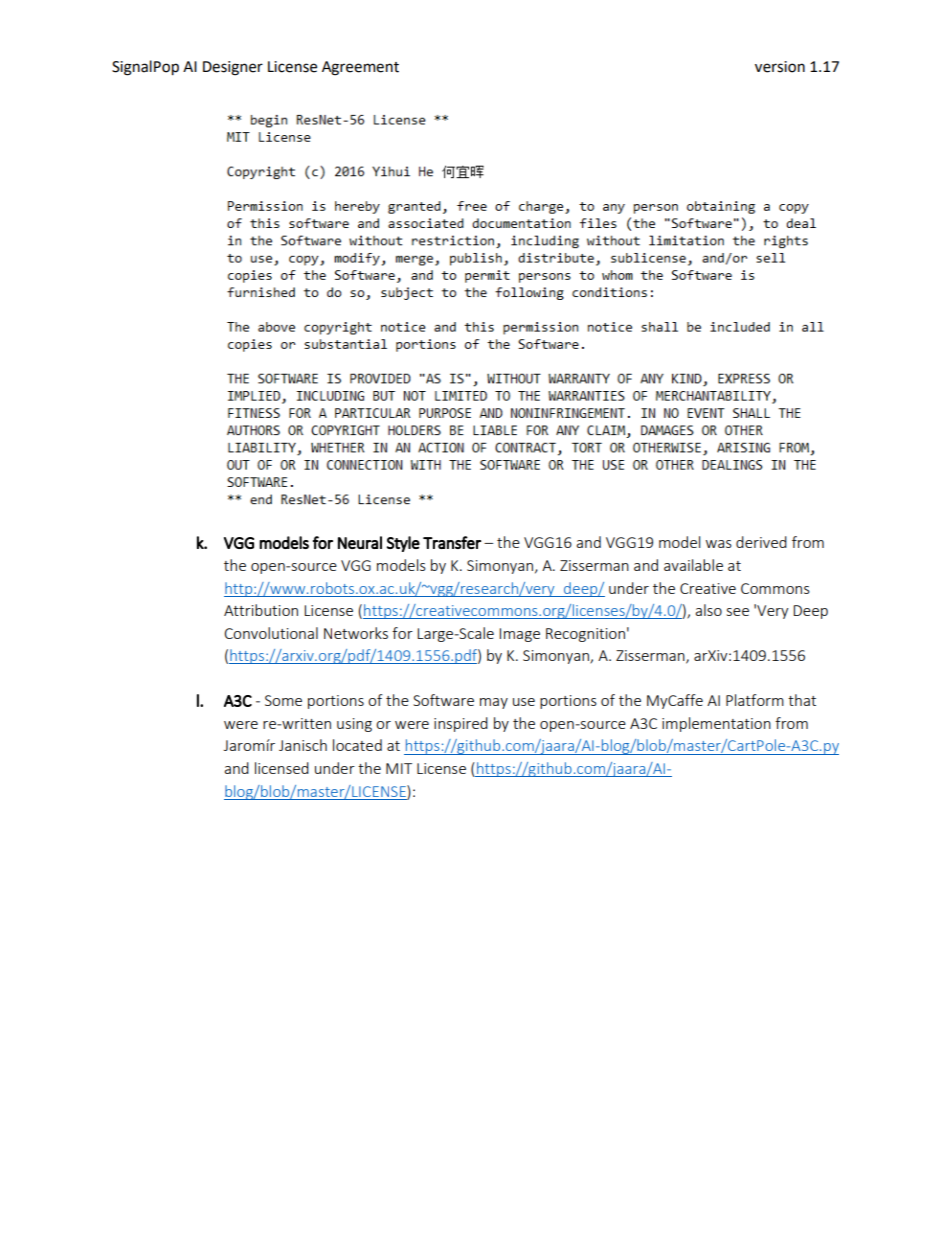 The width and height of the page is (952, 1233). Describe the element at coordinates (233, 68) in the page. I see `Designer` at that location.
